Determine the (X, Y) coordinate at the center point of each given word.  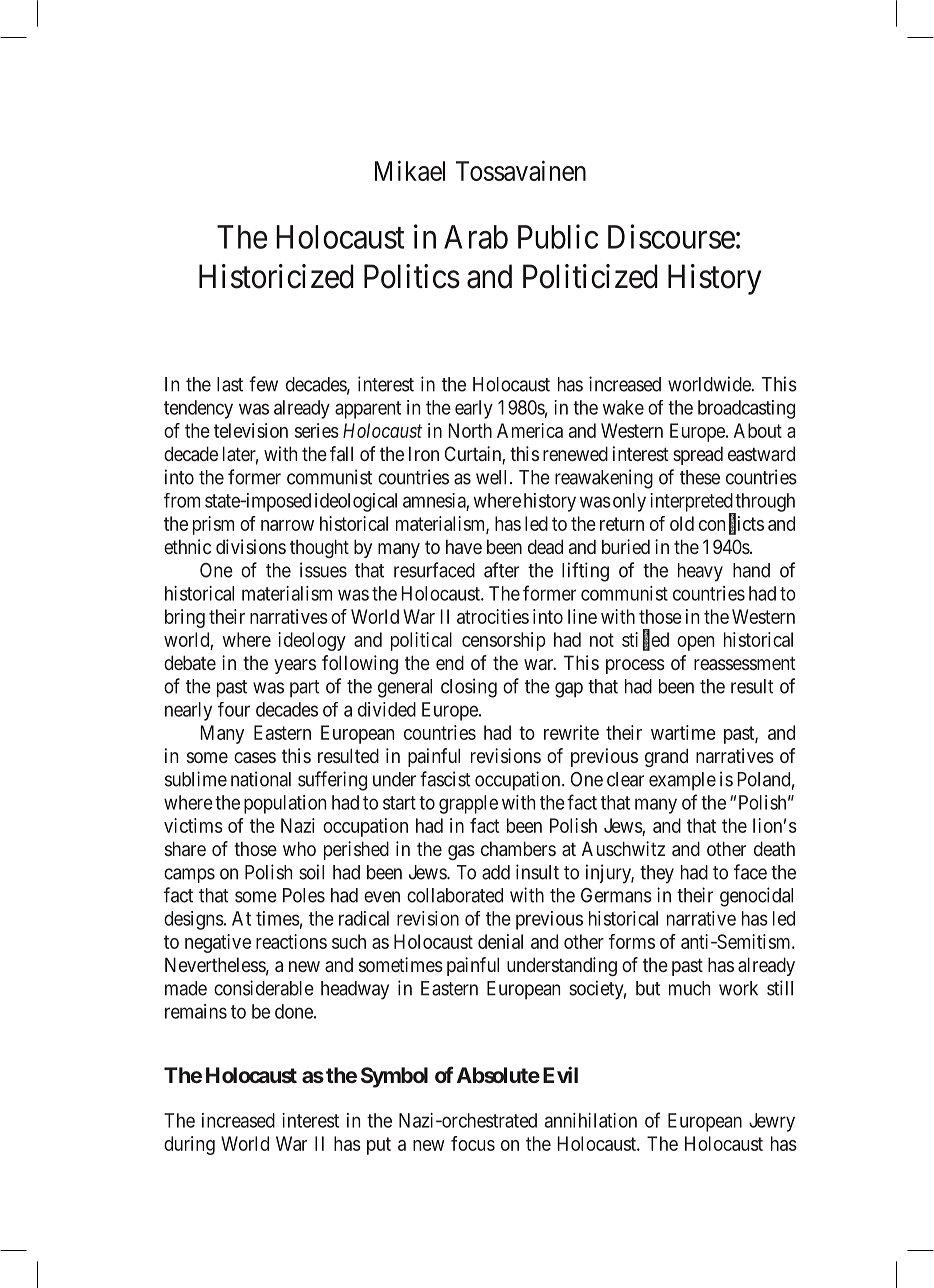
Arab (476, 237)
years (295, 666)
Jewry (772, 1122)
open (695, 643)
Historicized (276, 276)
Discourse (671, 236)
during (189, 1145)
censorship (504, 641)
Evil (560, 1074)
